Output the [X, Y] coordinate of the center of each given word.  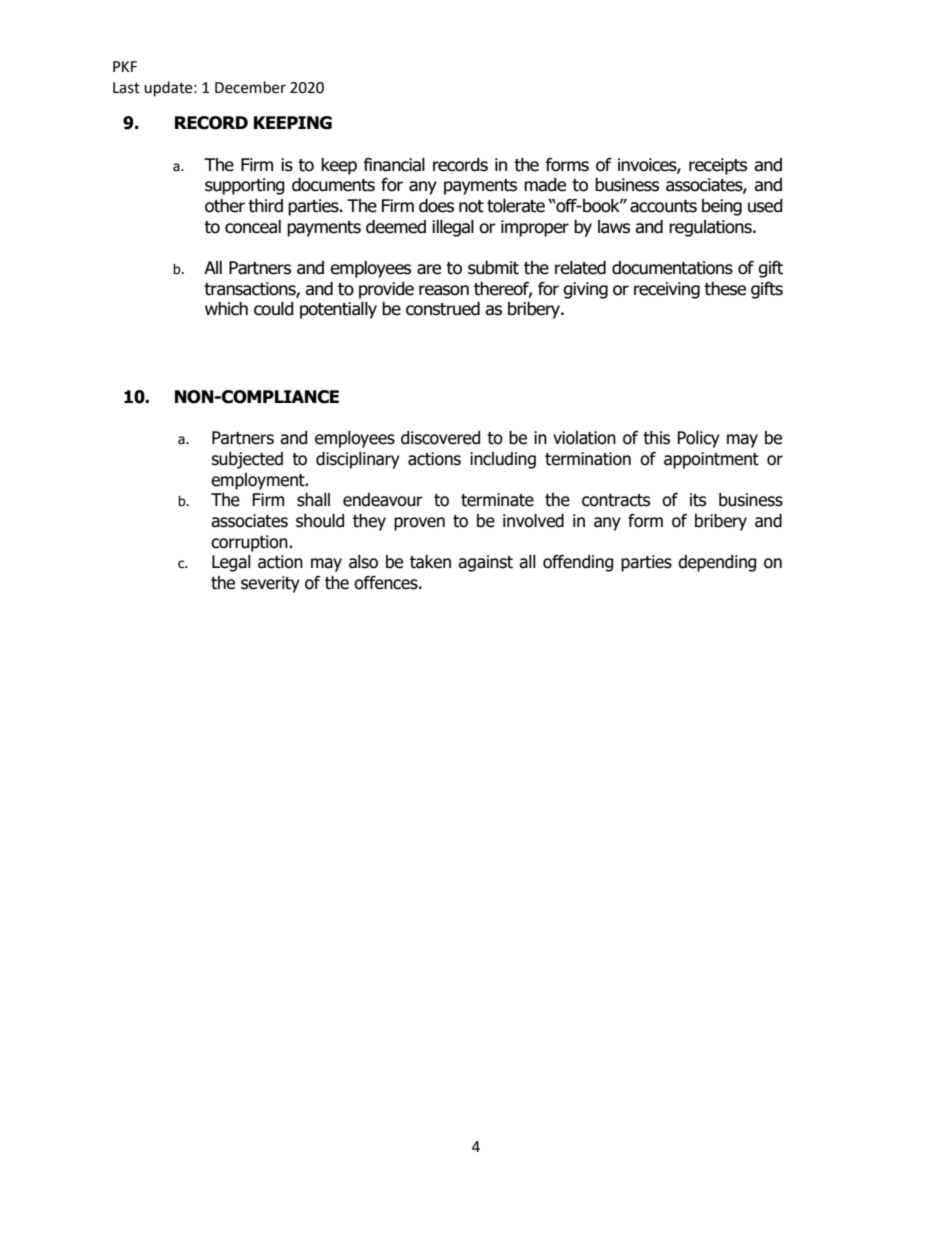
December [250, 87]
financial [394, 165]
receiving [667, 290]
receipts [718, 166]
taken [430, 562]
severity [270, 584]
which [226, 309]
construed [443, 309]
